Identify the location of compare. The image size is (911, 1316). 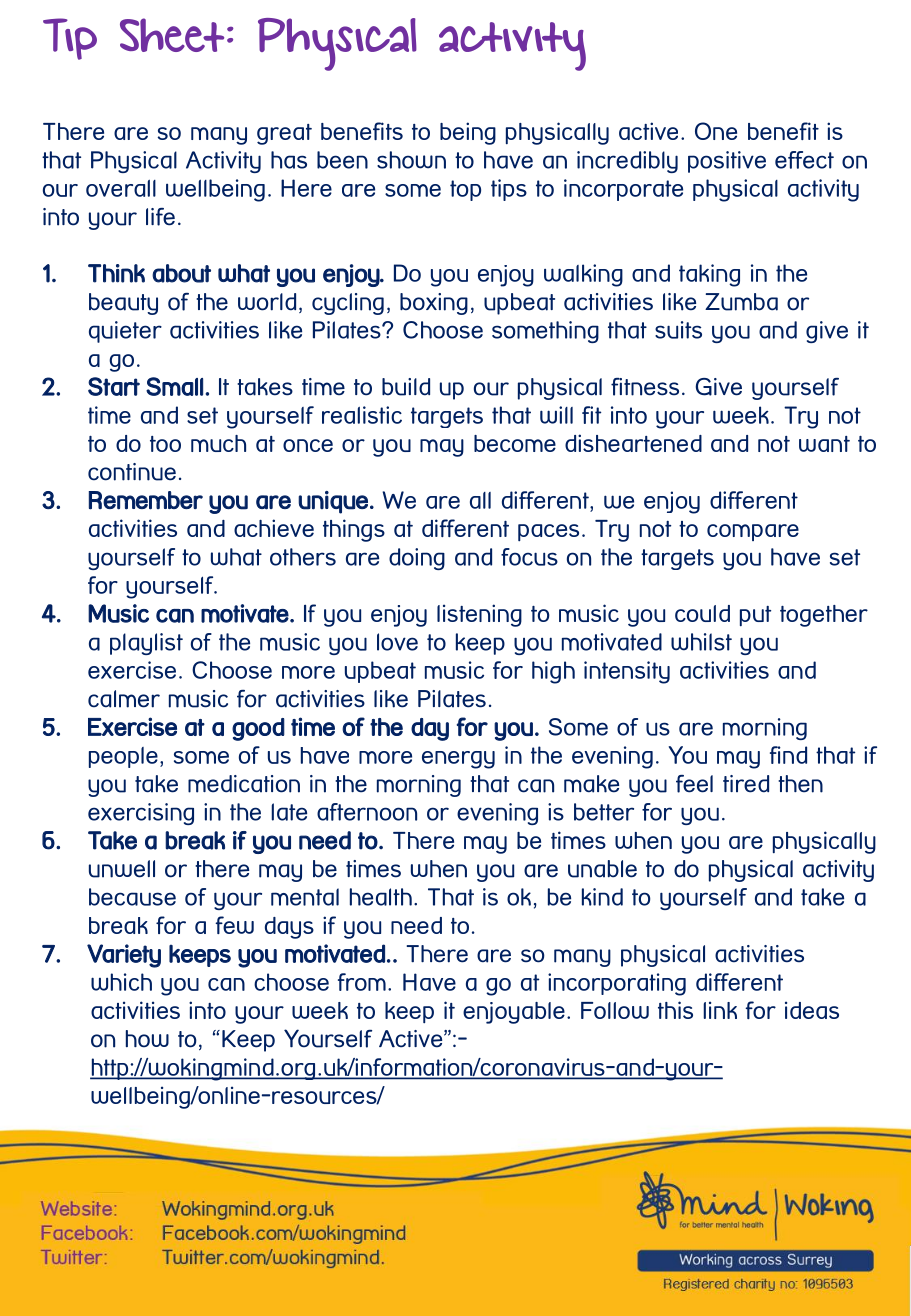
(753, 532).
